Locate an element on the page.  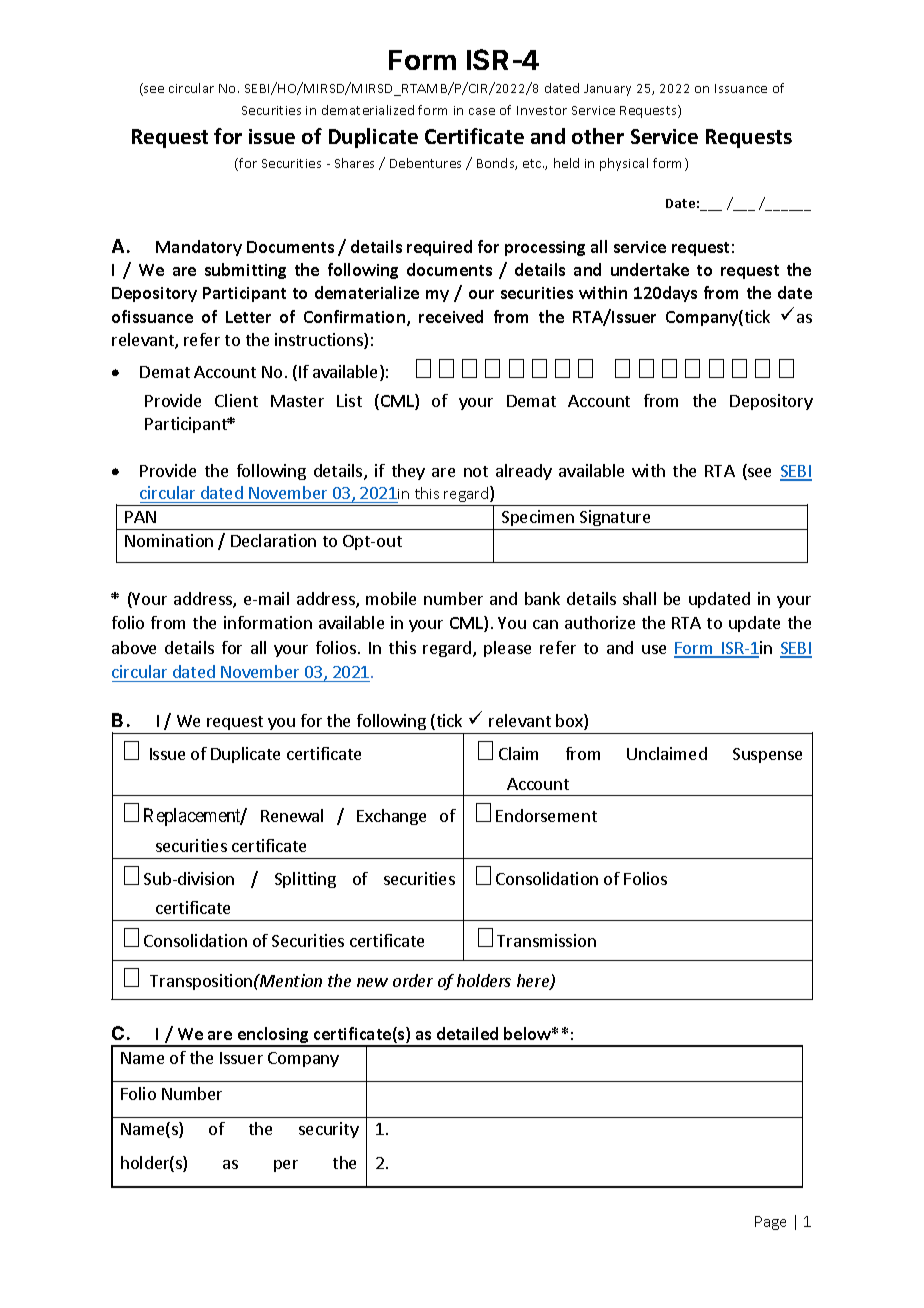
Nomination is located at coordinates (169, 540).
